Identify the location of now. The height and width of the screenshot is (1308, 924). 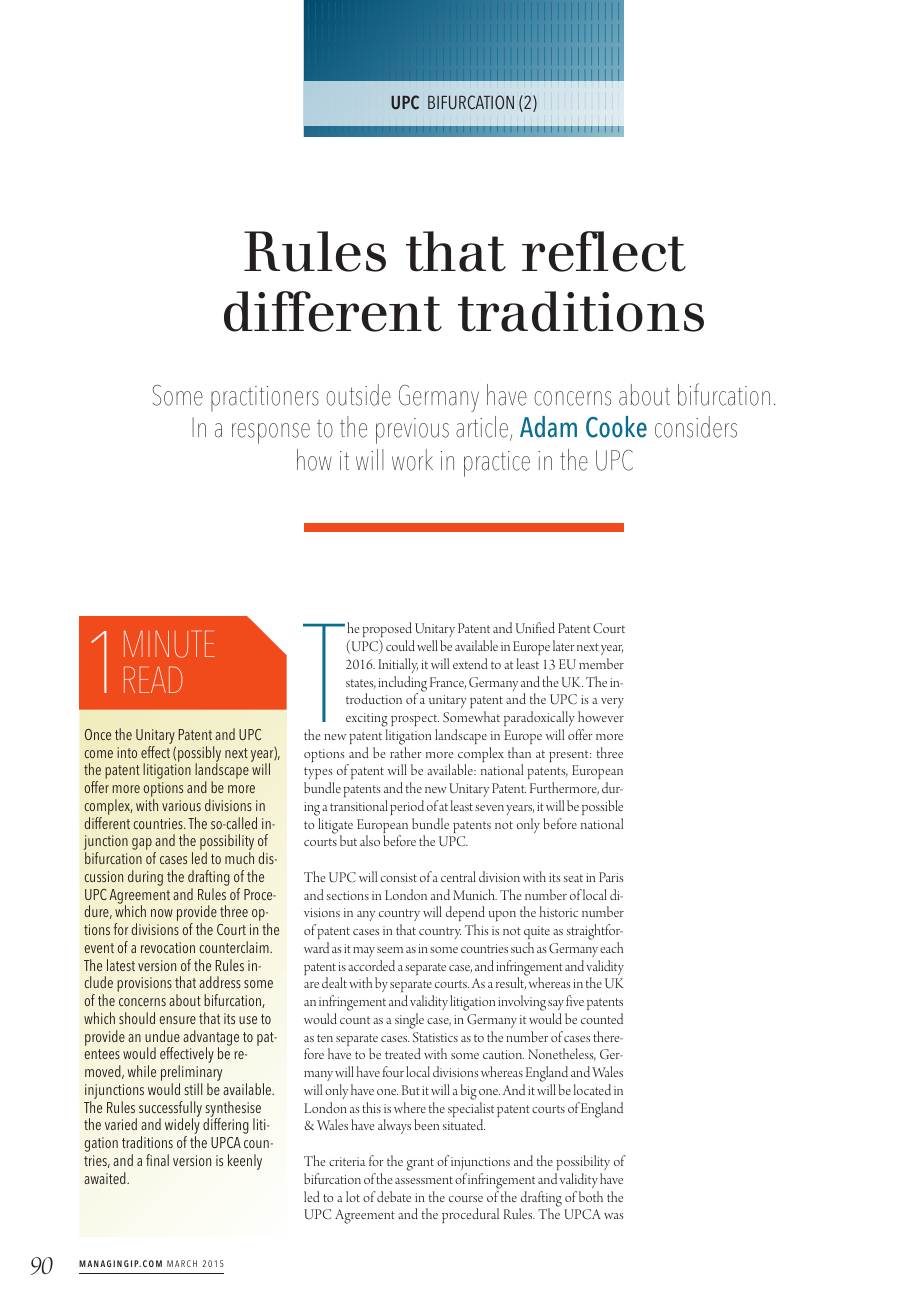
(162, 913).
